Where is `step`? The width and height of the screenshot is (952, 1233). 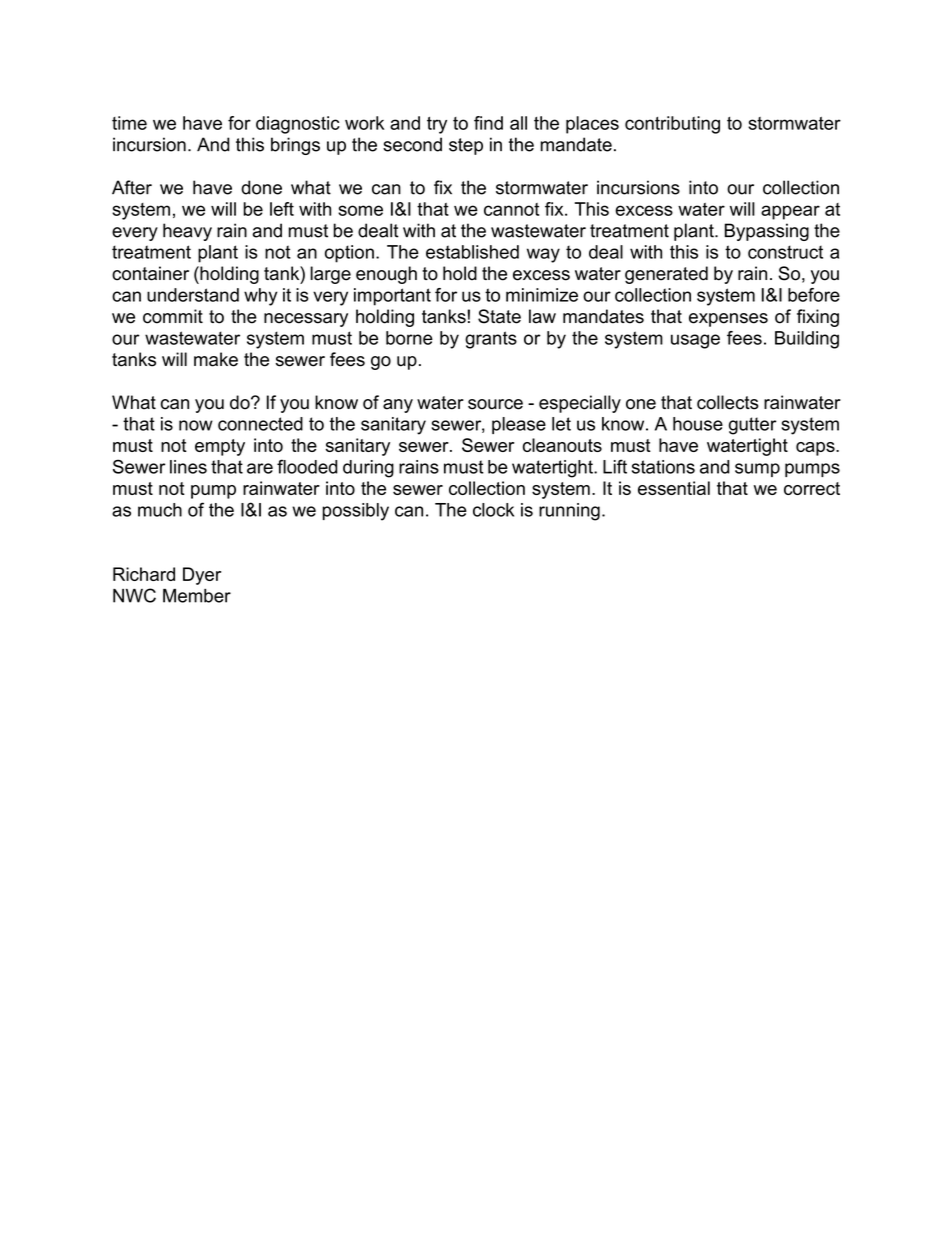 step is located at coordinates (466, 146).
